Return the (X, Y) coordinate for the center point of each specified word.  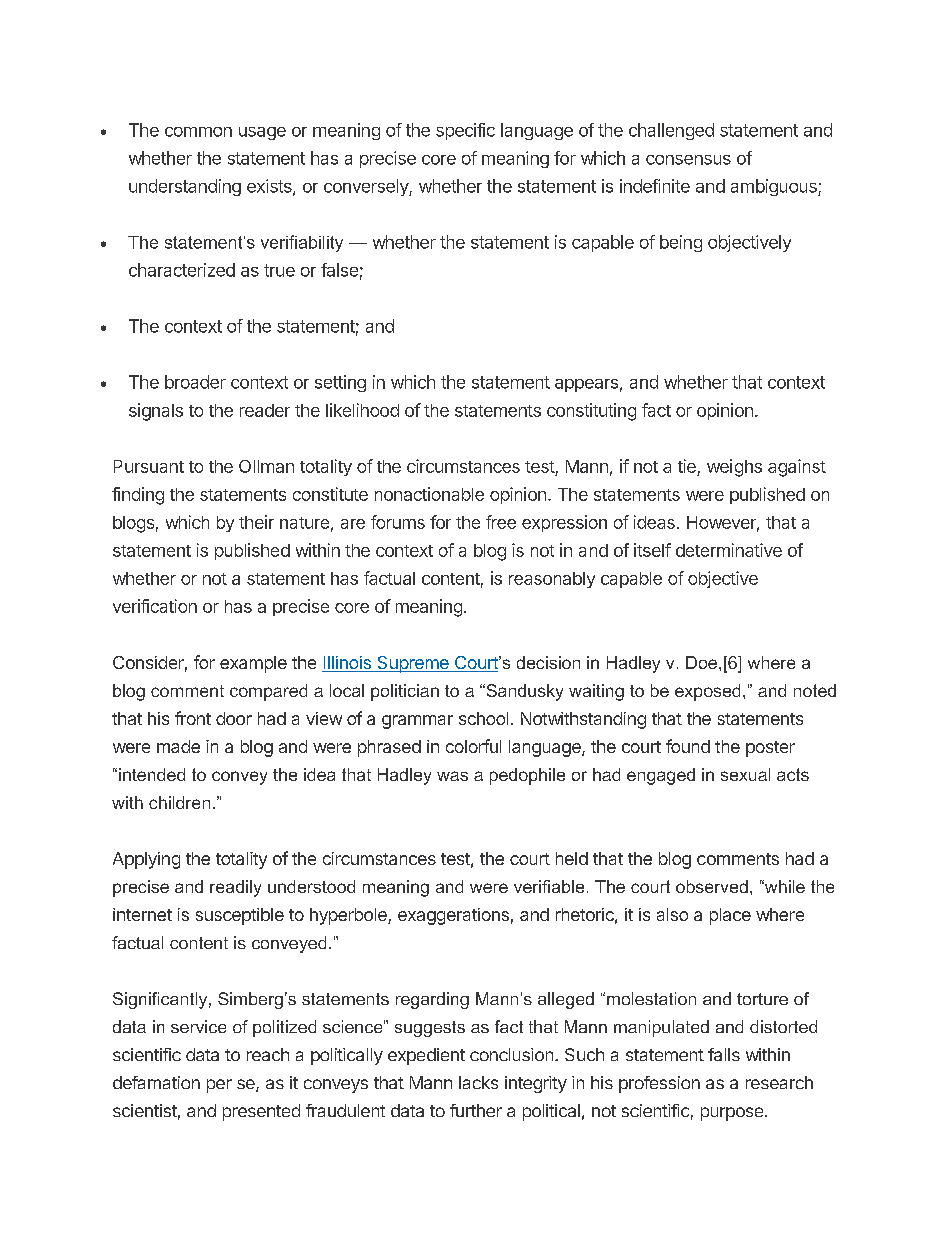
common (198, 132)
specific (465, 131)
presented (261, 1112)
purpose (732, 1114)
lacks (478, 1082)
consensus (688, 160)
